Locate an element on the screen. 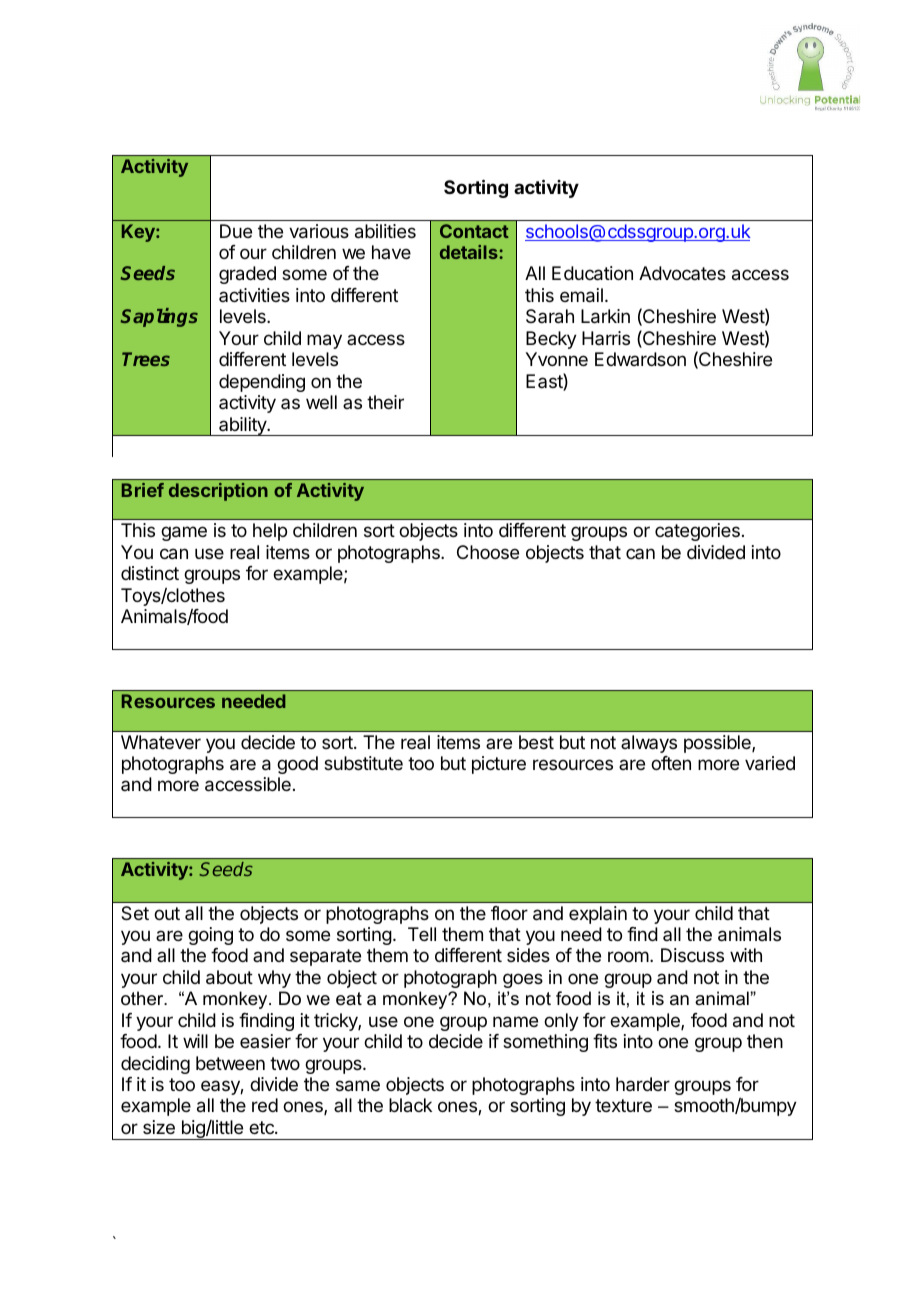  harder is located at coordinates (643, 1084).
